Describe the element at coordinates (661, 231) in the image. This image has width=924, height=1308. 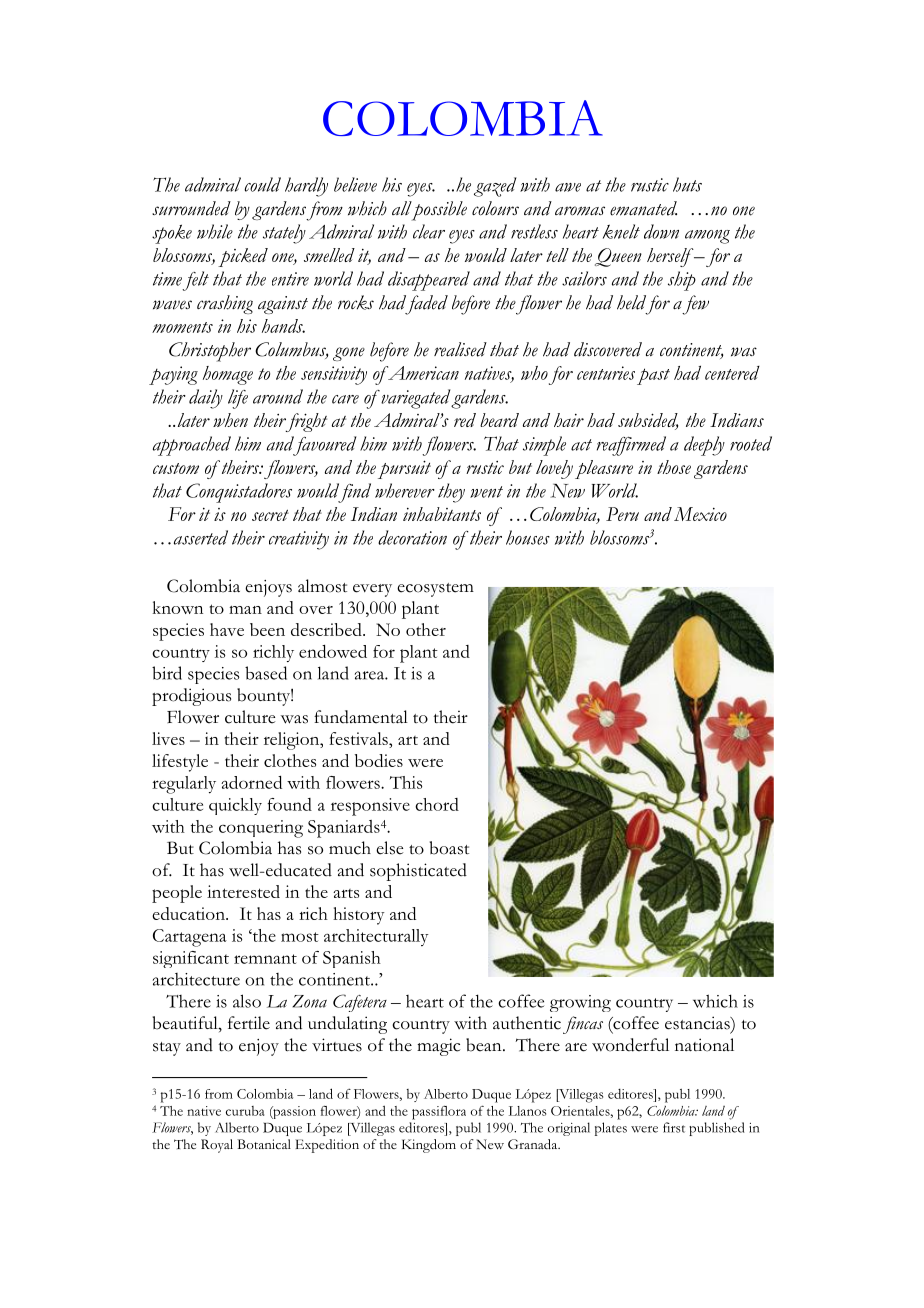
I see `down` at that location.
